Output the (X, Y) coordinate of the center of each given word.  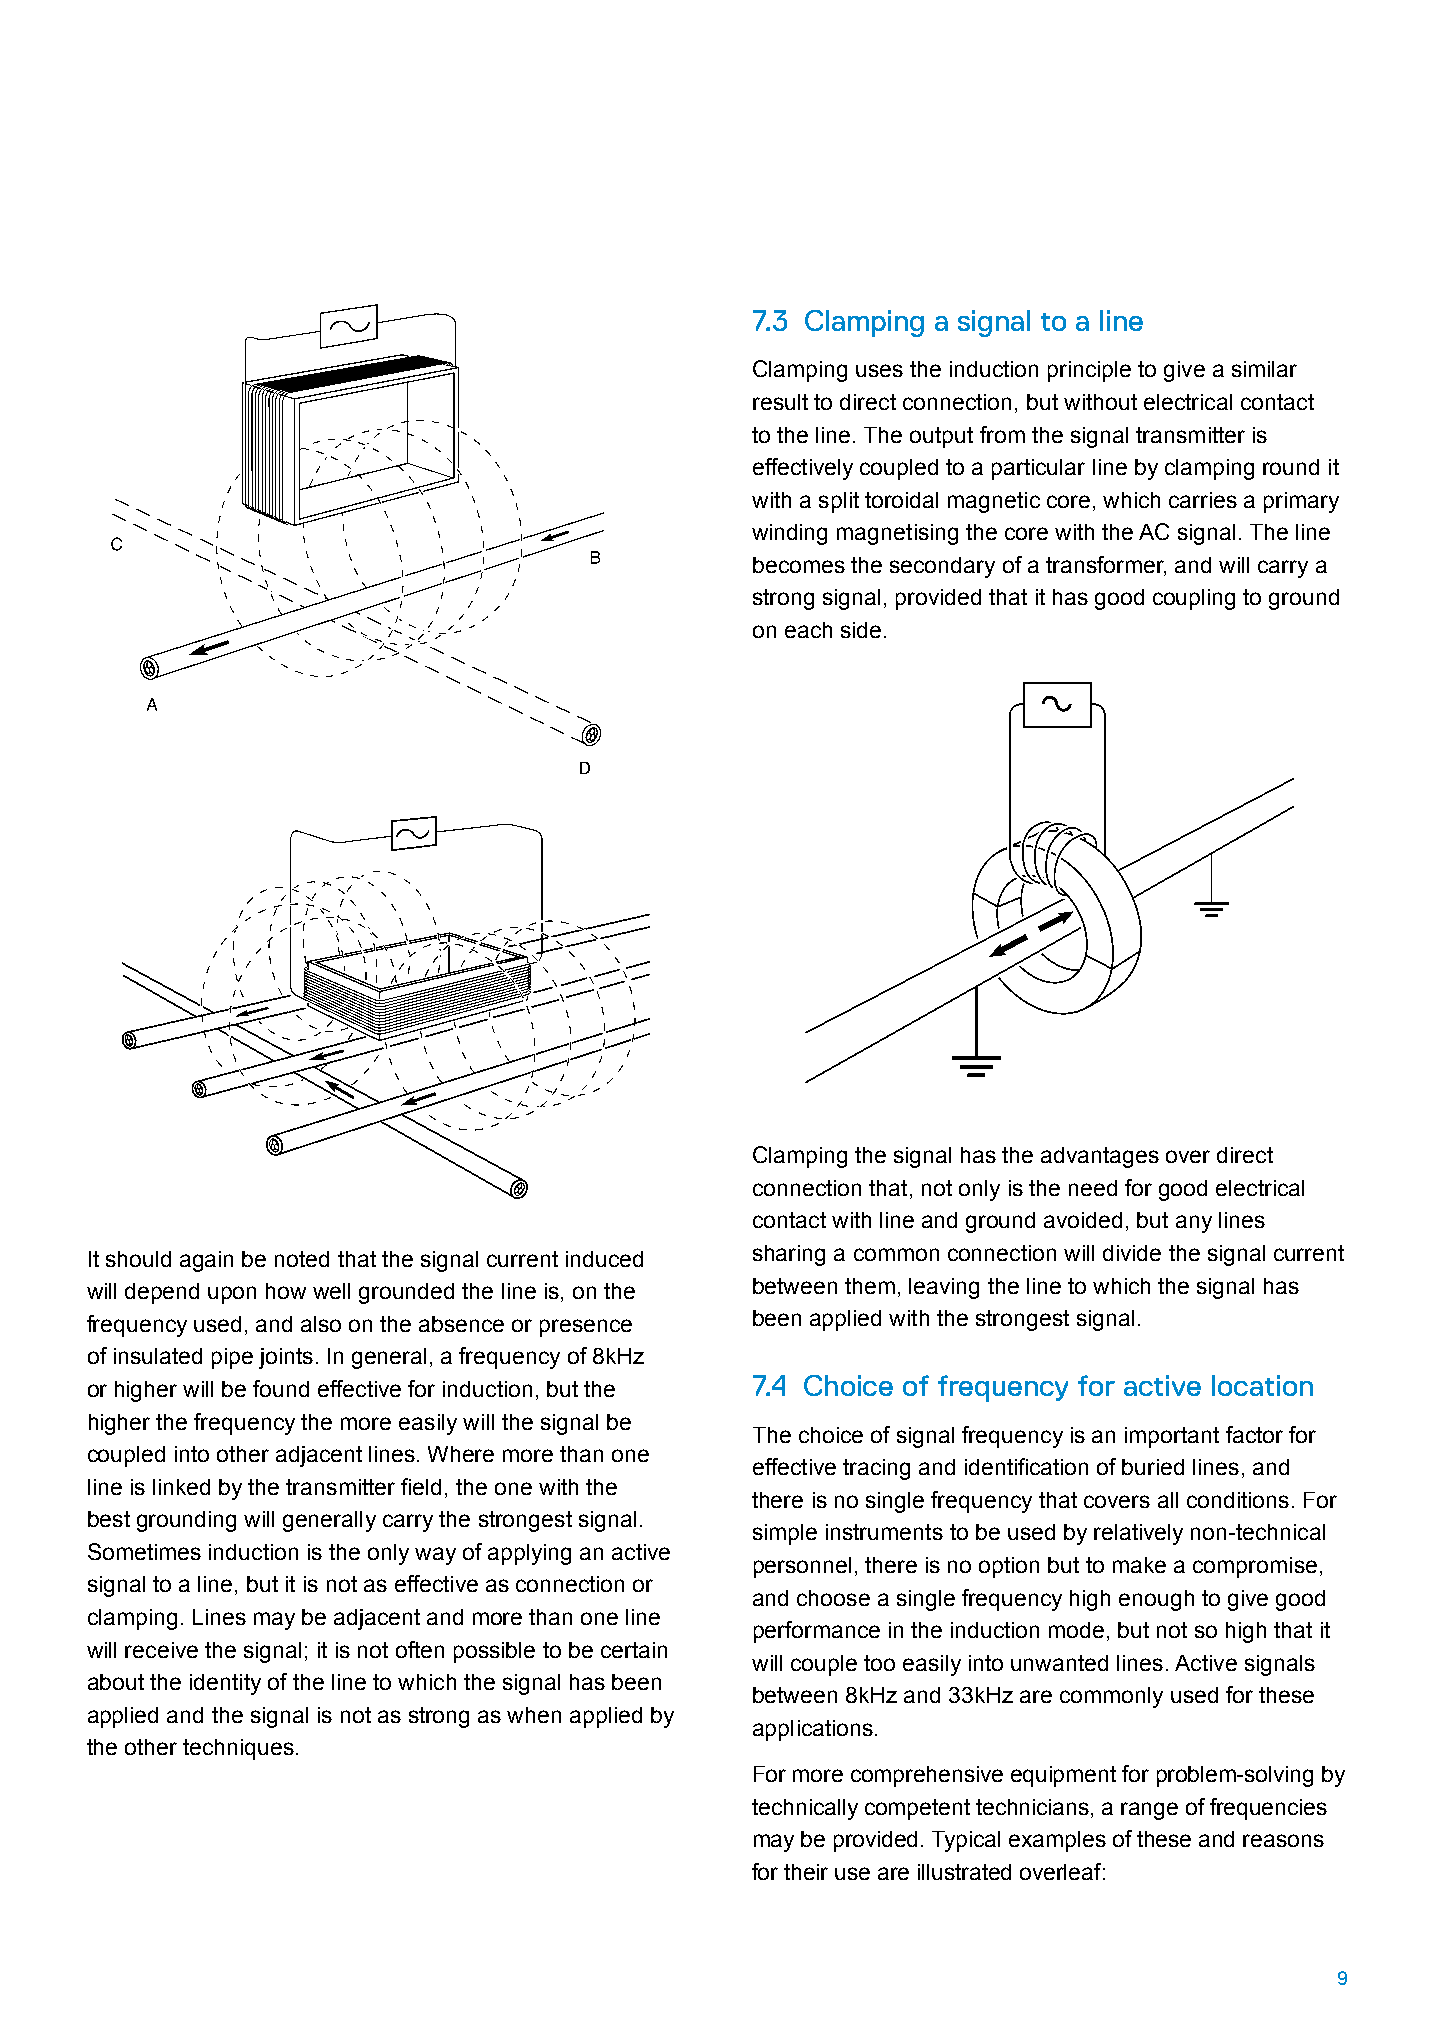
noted (302, 1259)
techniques (238, 1749)
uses (879, 370)
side (861, 630)
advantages (1100, 1157)
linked (181, 1487)
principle (1089, 371)
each (808, 630)
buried (1153, 1467)
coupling (1194, 599)
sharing (789, 1255)
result (780, 402)
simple (785, 1534)
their (806, 1872)
